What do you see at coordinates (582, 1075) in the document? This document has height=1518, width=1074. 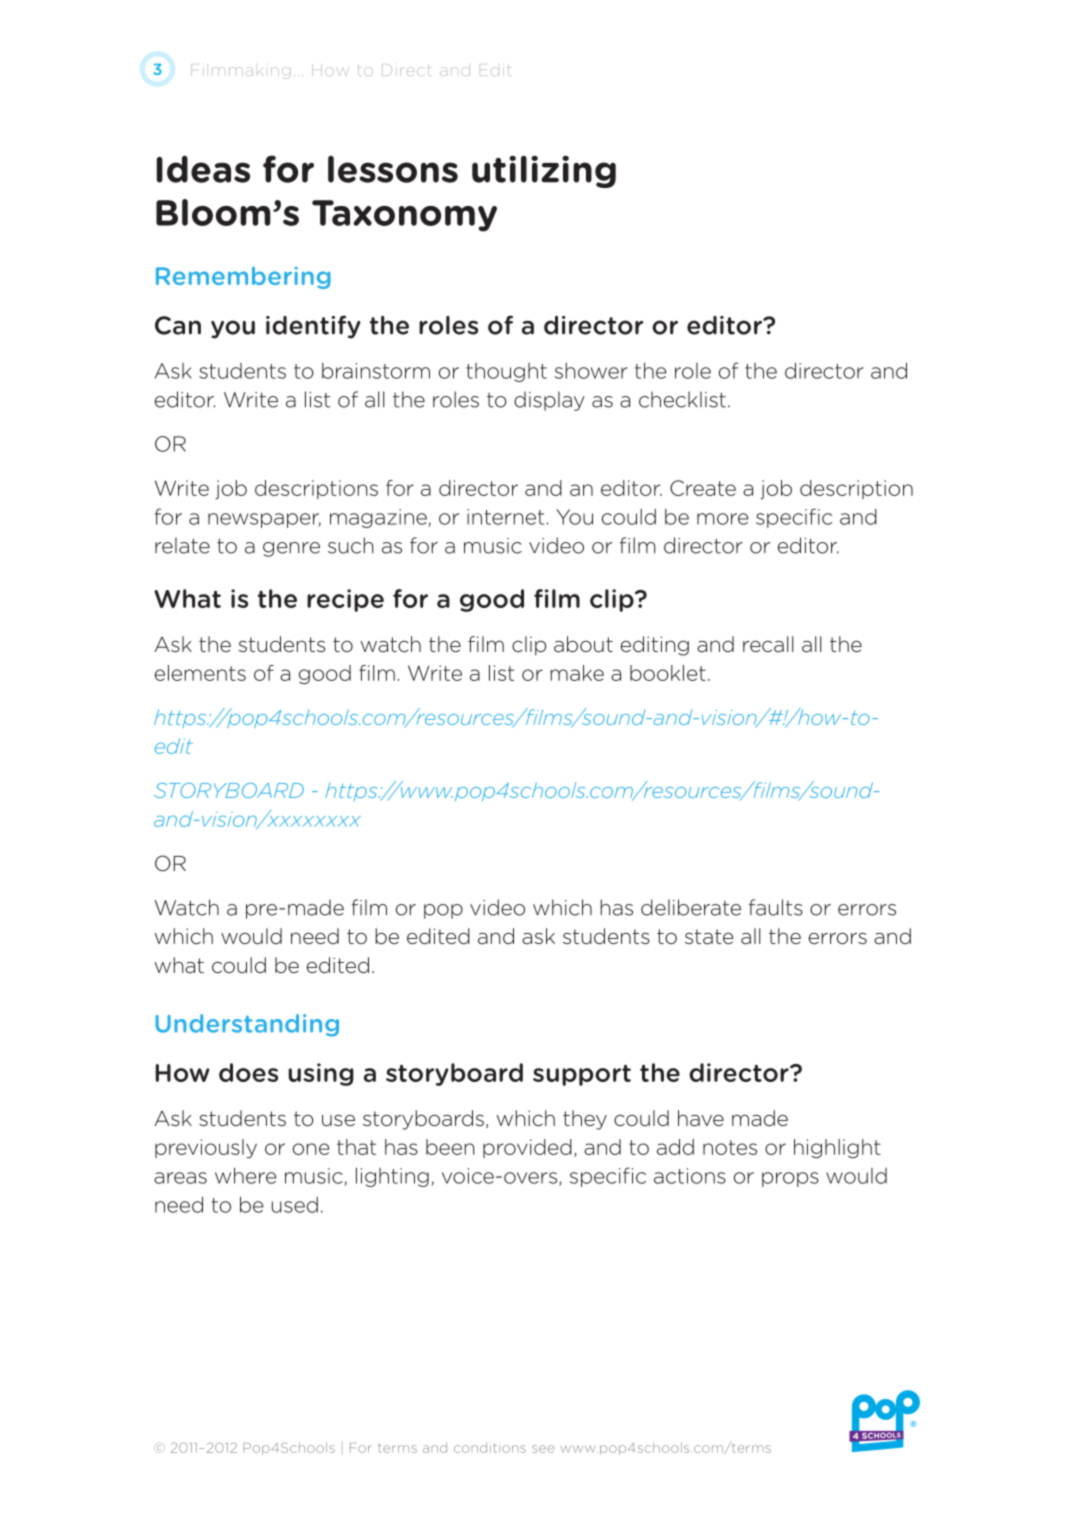 I see `support` at bounding box center [582, 1075].
